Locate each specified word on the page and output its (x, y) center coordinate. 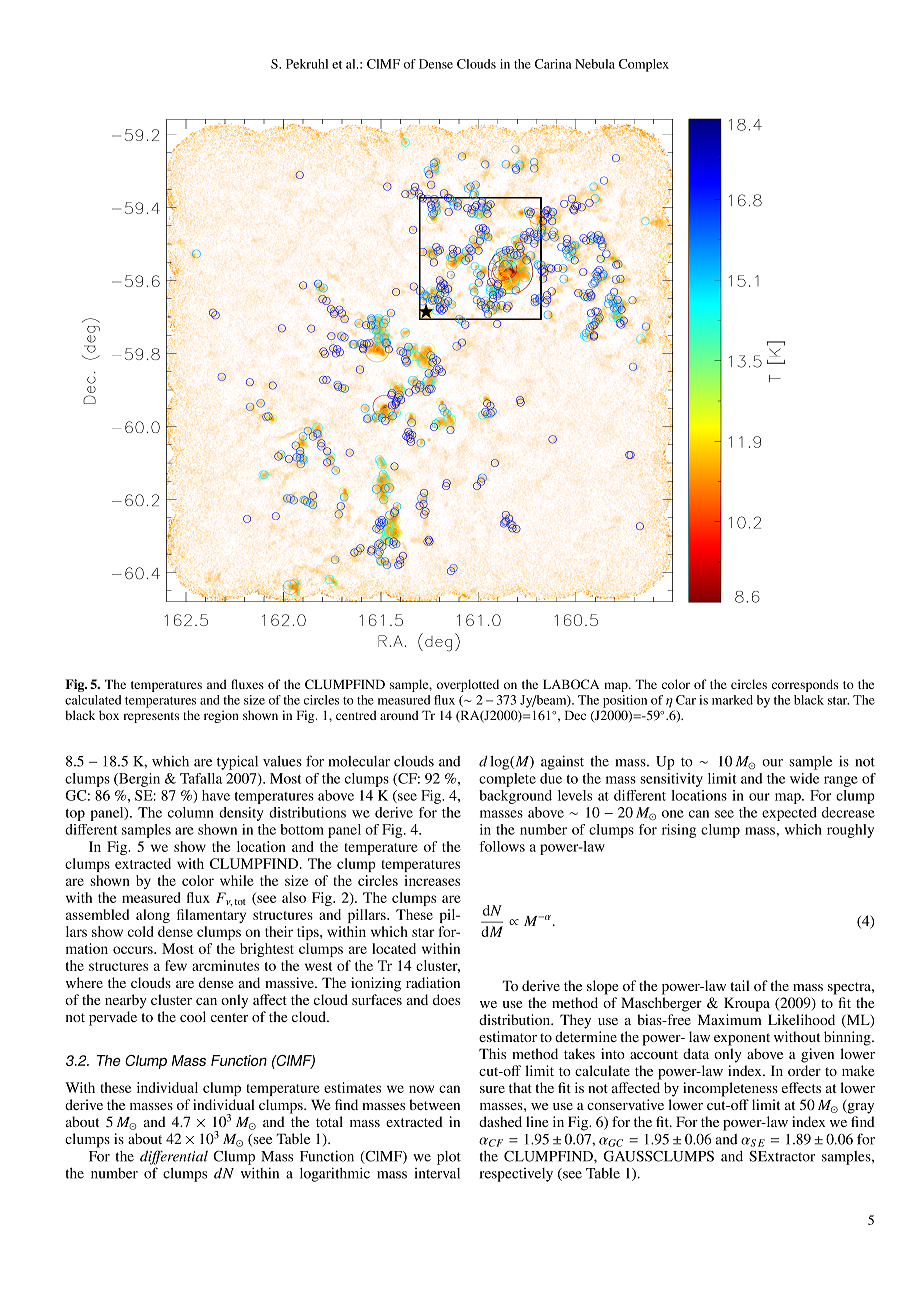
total (329, 1121)
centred (356, 715)
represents (151, 717)
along (153, 916)
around (399, 715)
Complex (644, 65)
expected (789, 814)
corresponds (805, 685)
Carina (553, 64)
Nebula (595, 64)
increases (432, 880)
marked (732, 700)
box (109, 715)
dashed (500, 1121)
